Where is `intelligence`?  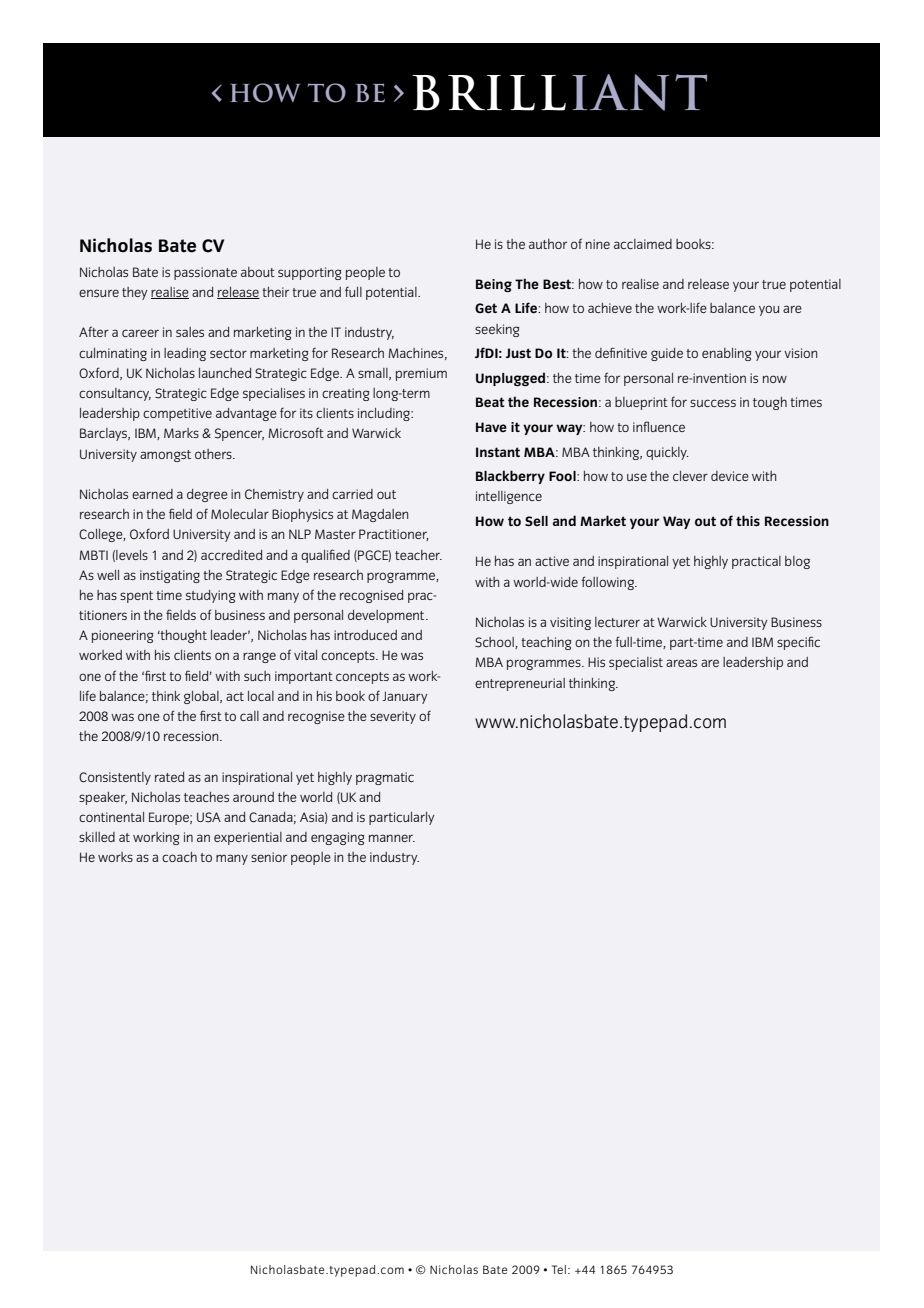 intelligence is located at coordinates (509, 497).
